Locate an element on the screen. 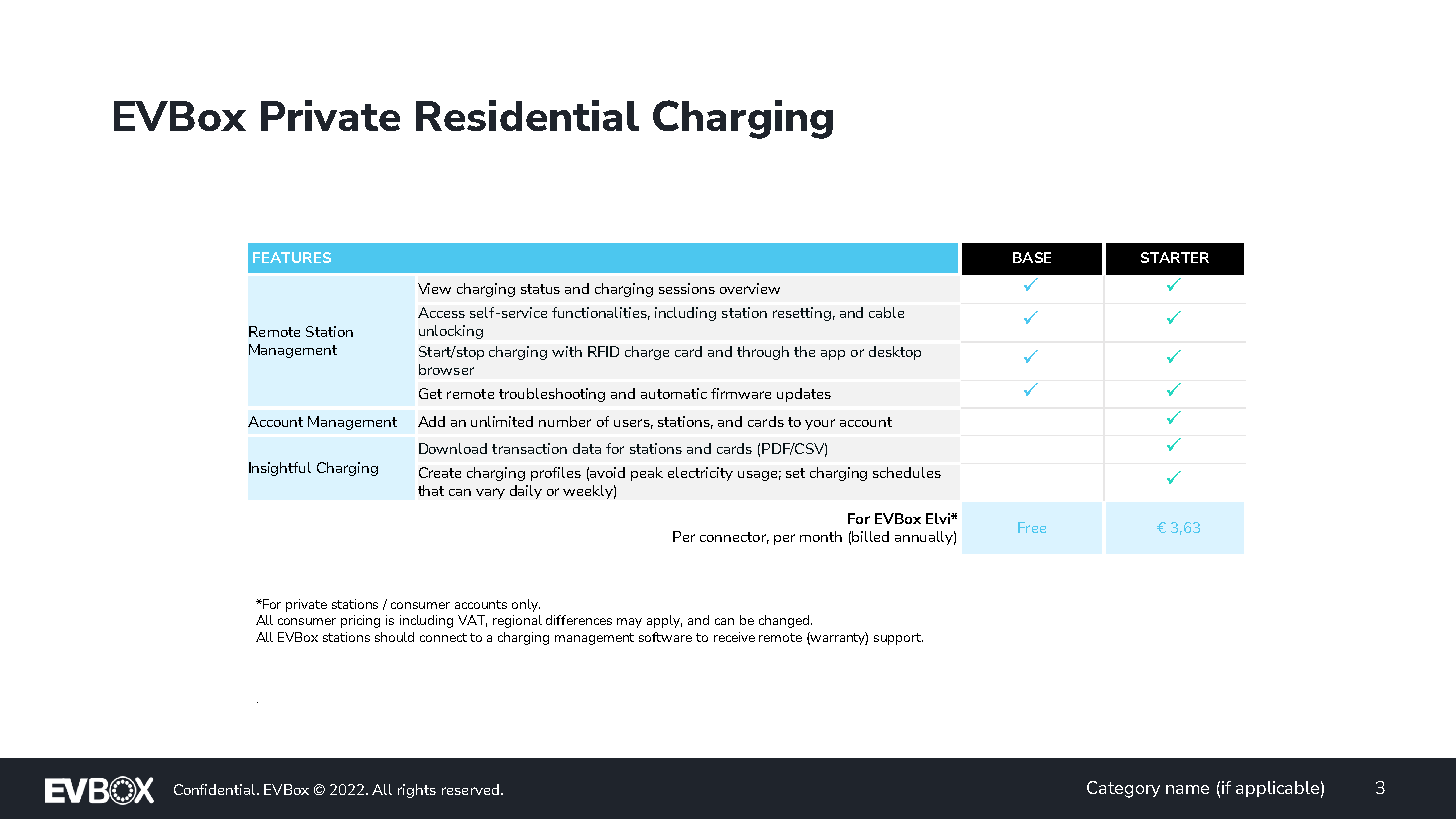 Image resolution: width=1456 pixels, height=819 pixels. reserved is located at coordinates (470, 789).
